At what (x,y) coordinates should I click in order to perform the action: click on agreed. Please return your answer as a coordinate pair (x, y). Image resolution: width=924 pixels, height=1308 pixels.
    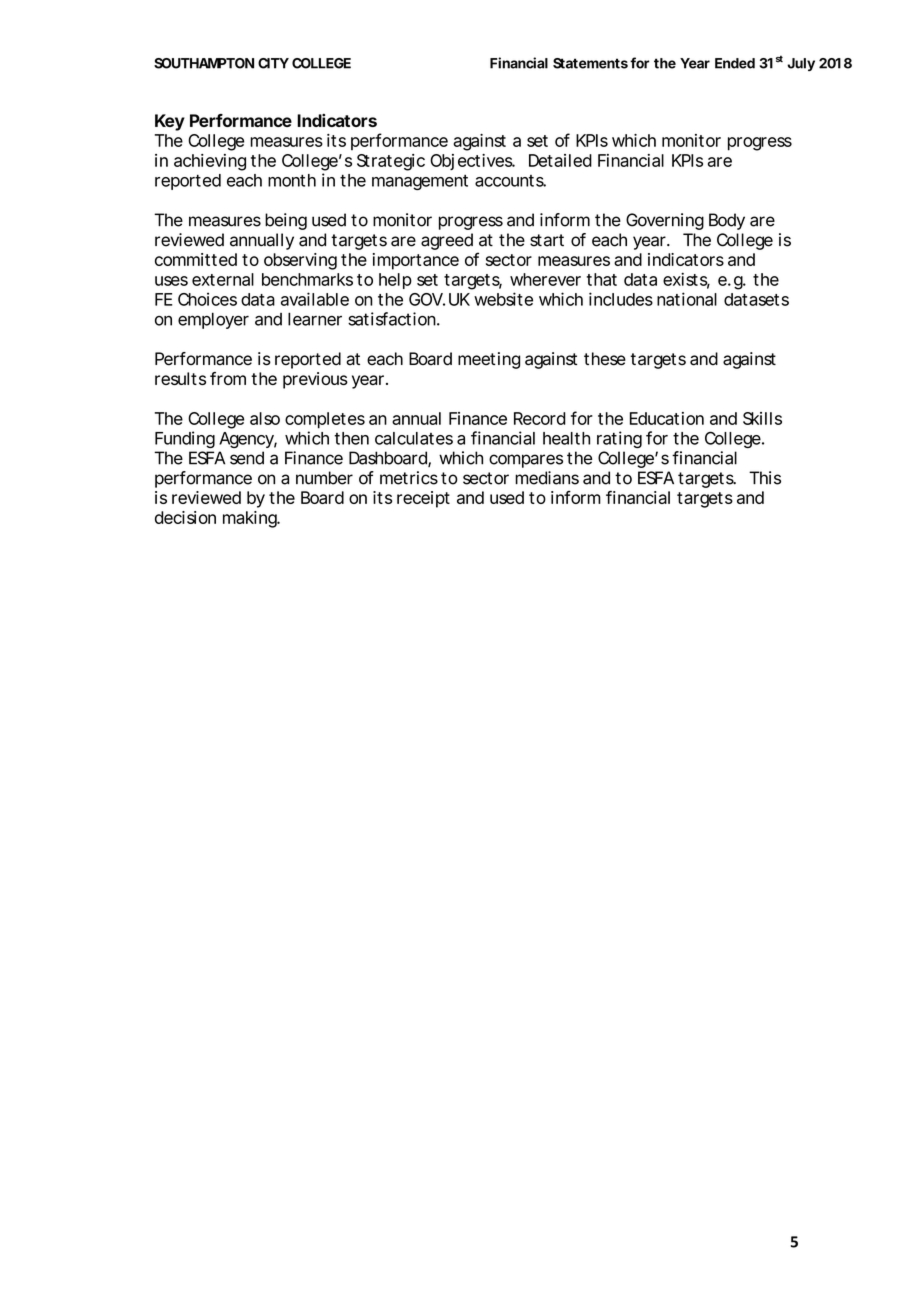
    Looking at the image, I should click on (447, 241).
